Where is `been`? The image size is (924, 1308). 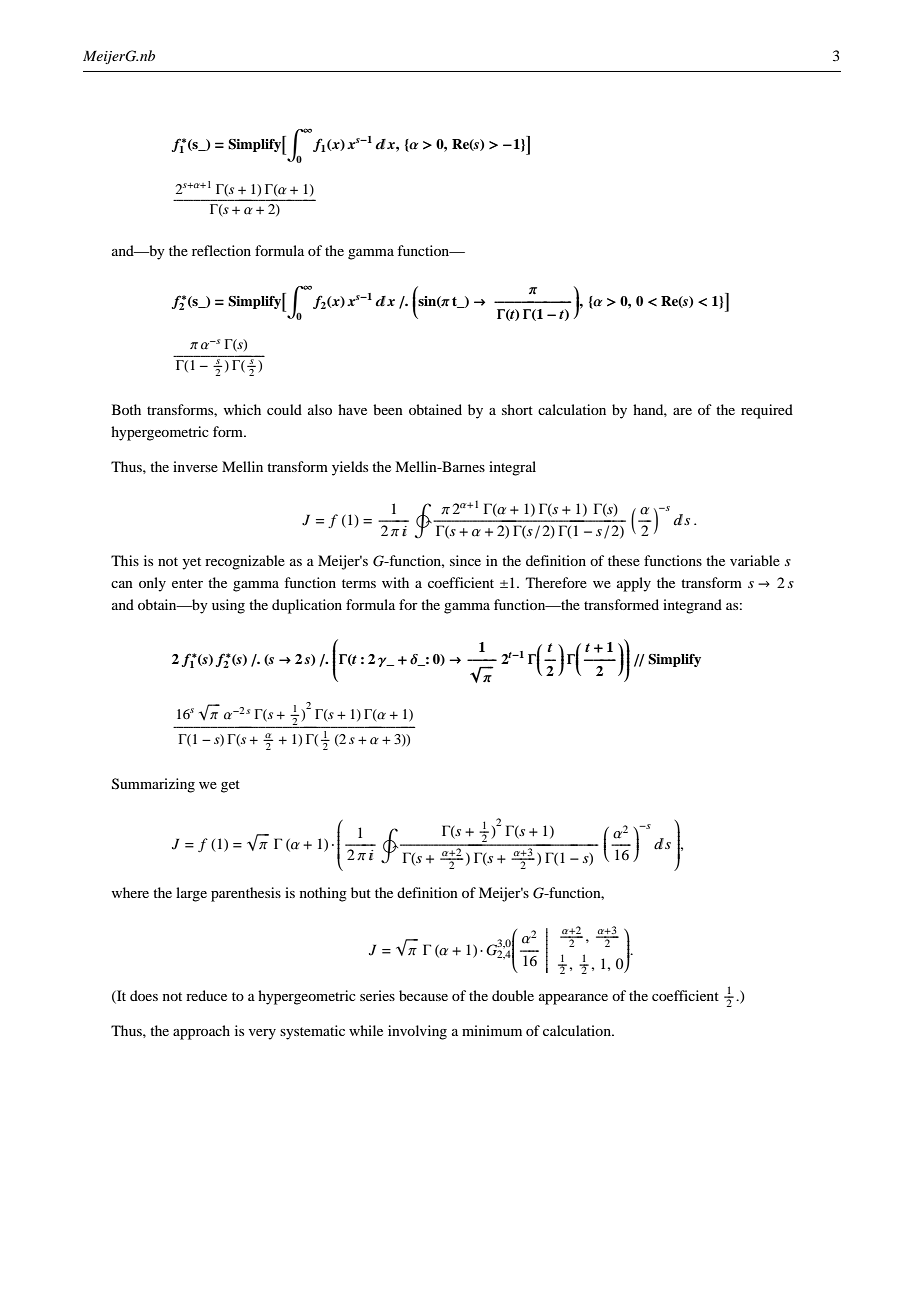
been is located at coordinates (388, 409).
